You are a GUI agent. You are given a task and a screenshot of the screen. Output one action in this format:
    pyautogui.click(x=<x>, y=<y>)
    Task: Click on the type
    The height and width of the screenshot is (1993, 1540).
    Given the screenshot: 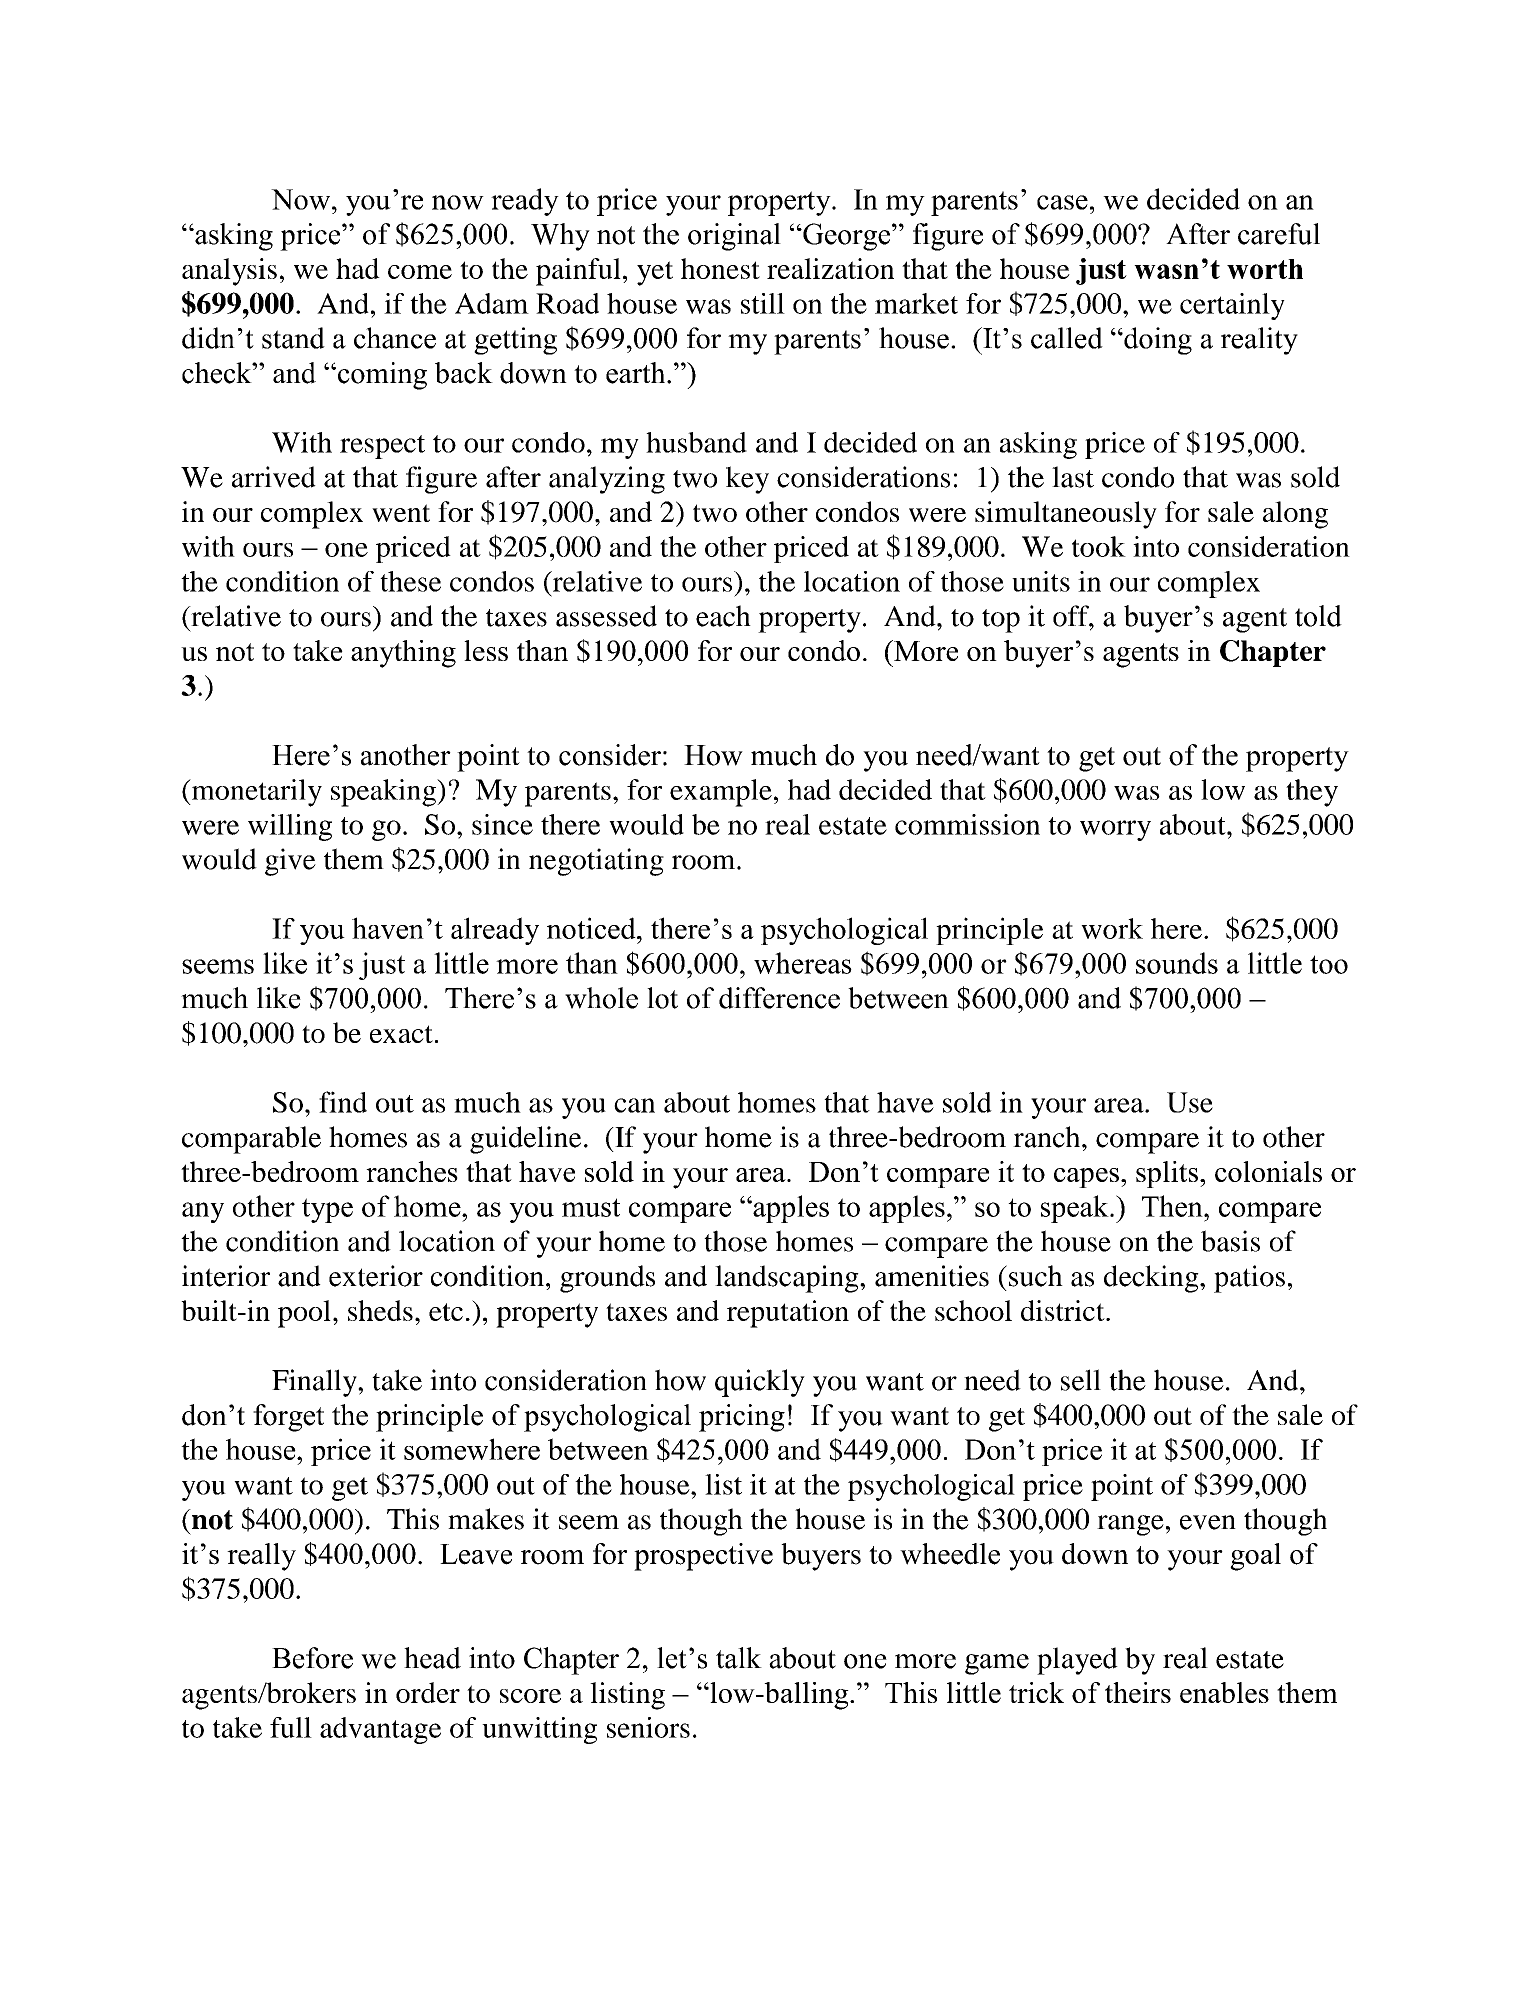 What is the action you would take?
    pyautogui.click(x=327, y=1210)
